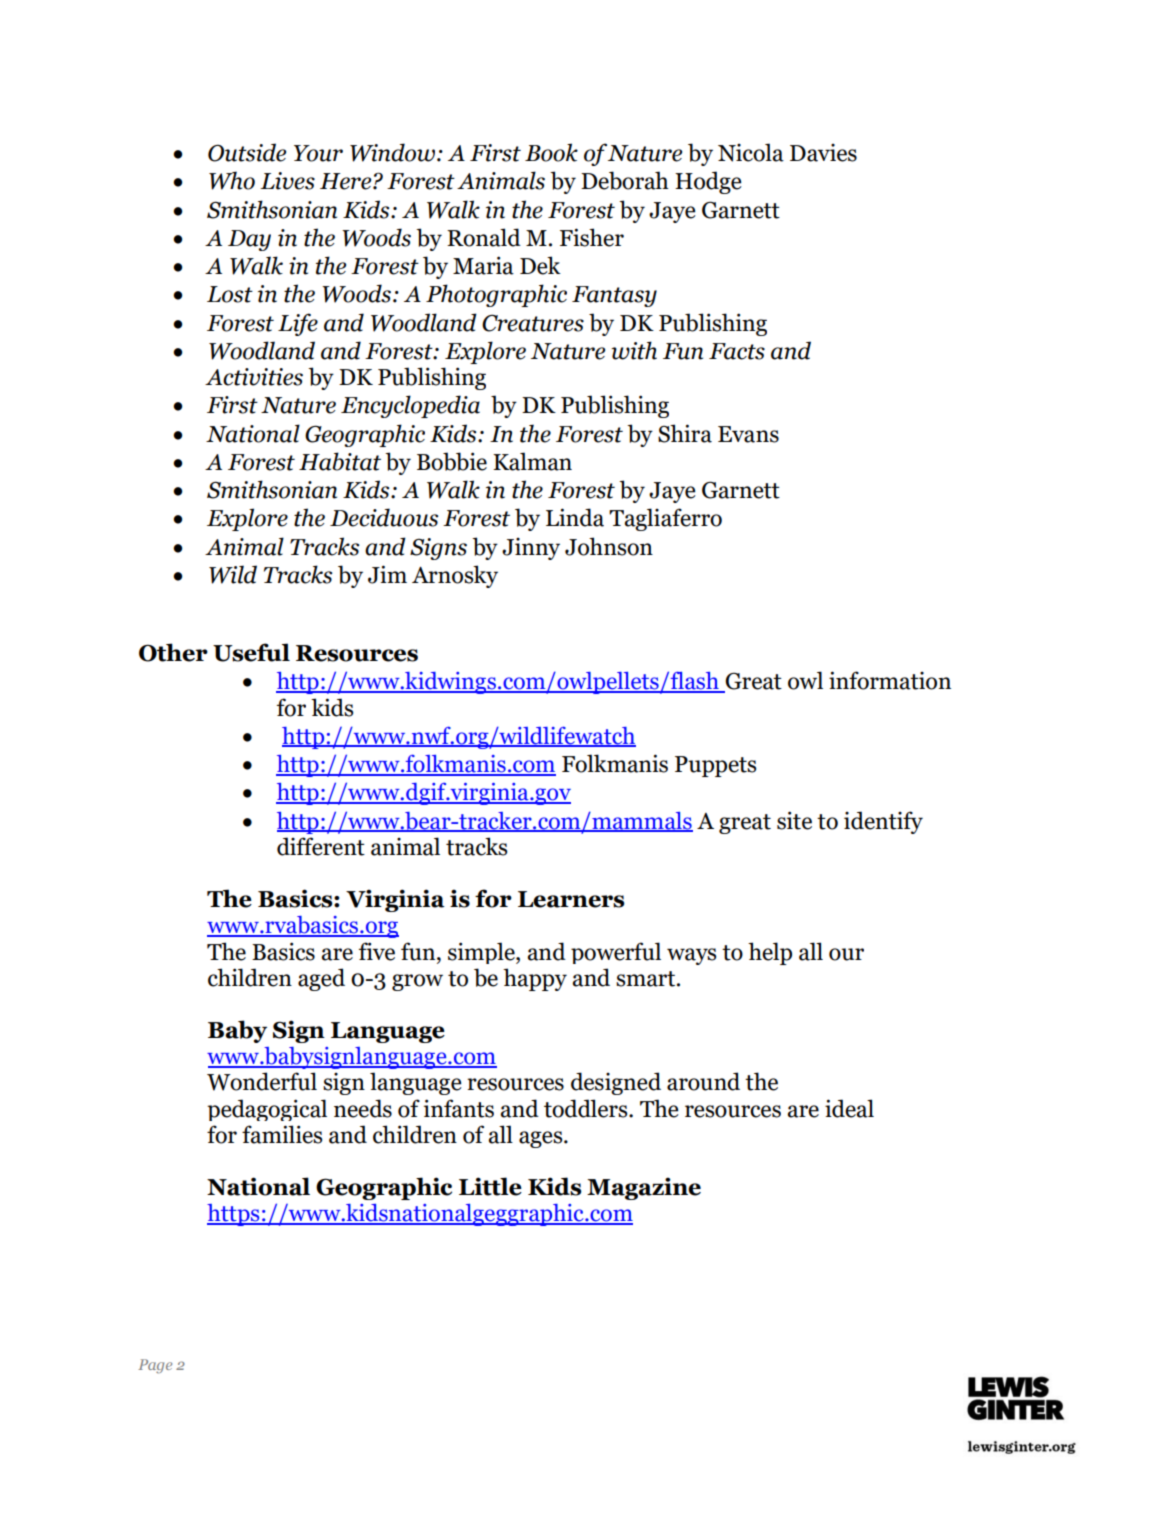  What do you see at coordinates (644, 1188) in the screenshot?
I see `Magazine` at bounding box center [644, 1188].
